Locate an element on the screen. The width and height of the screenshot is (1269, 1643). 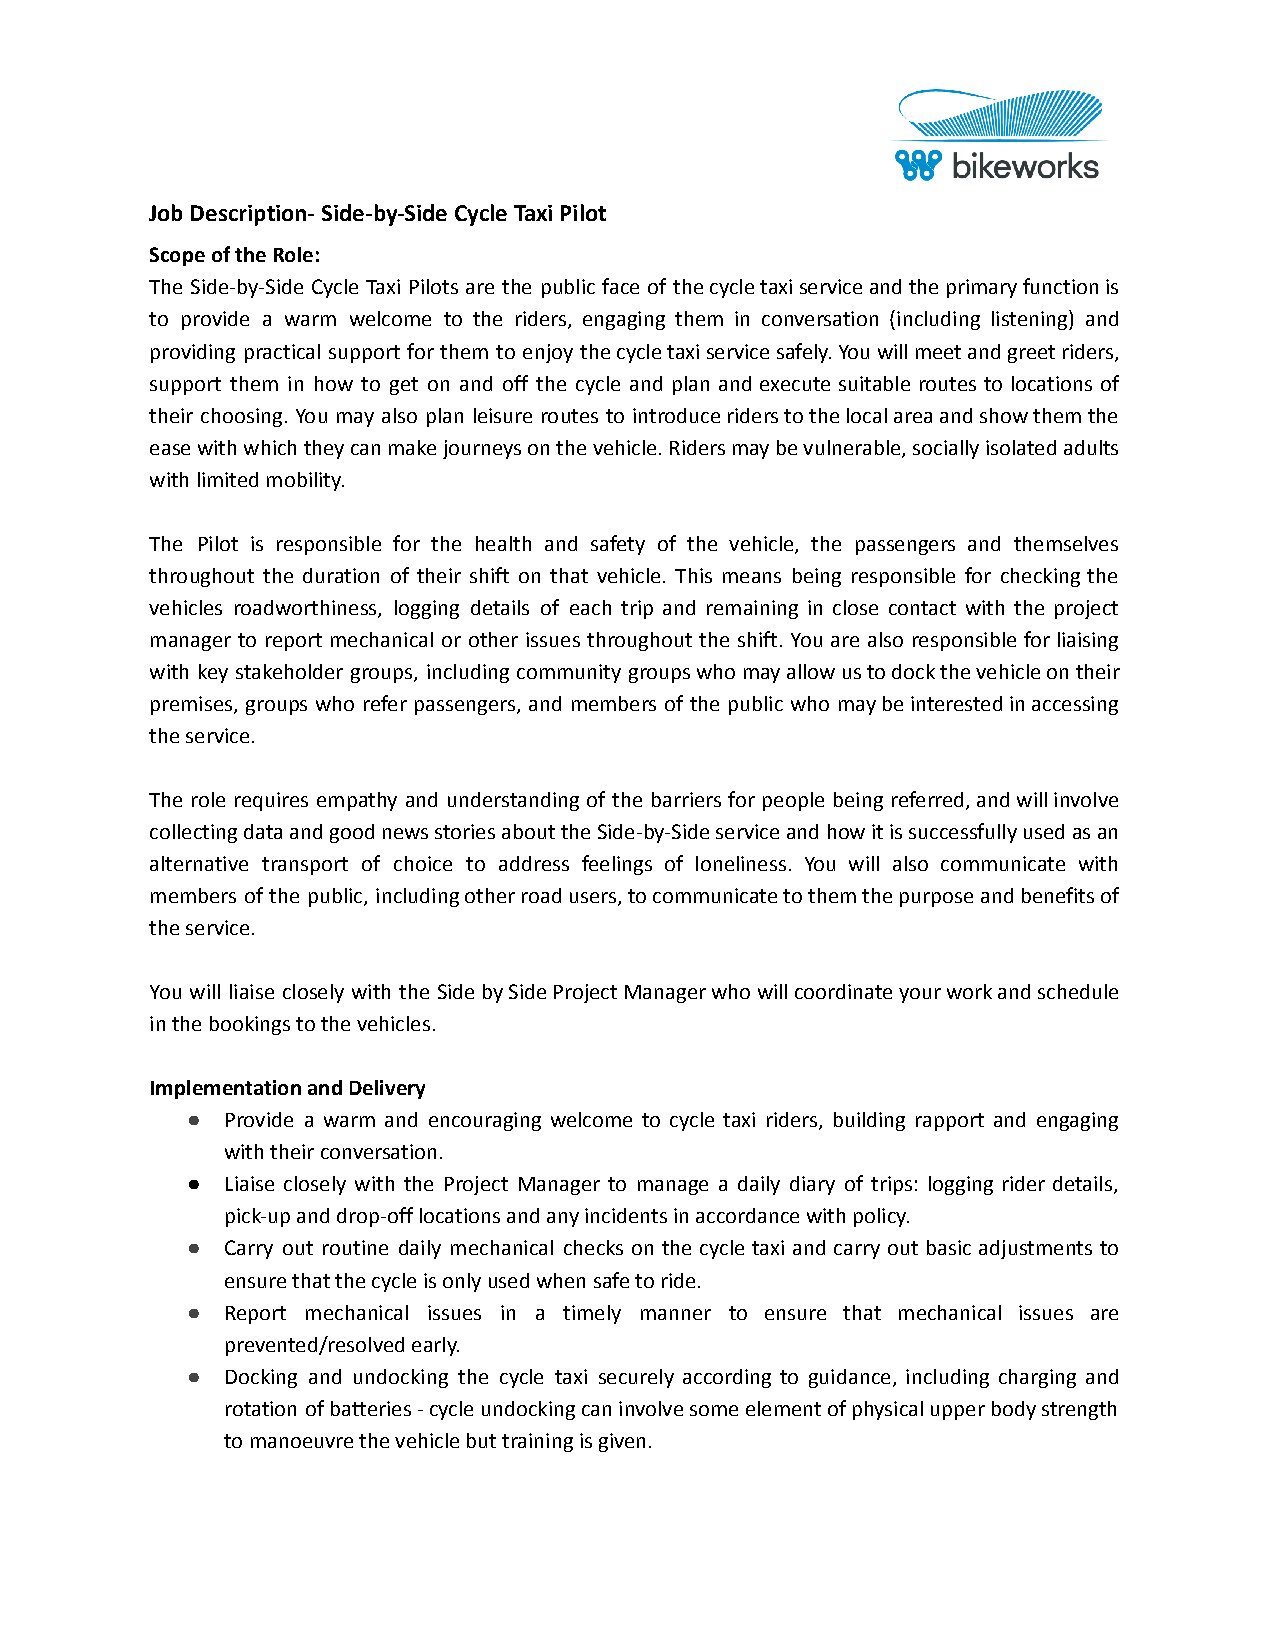
primary is located at coordinates (982, 288).
